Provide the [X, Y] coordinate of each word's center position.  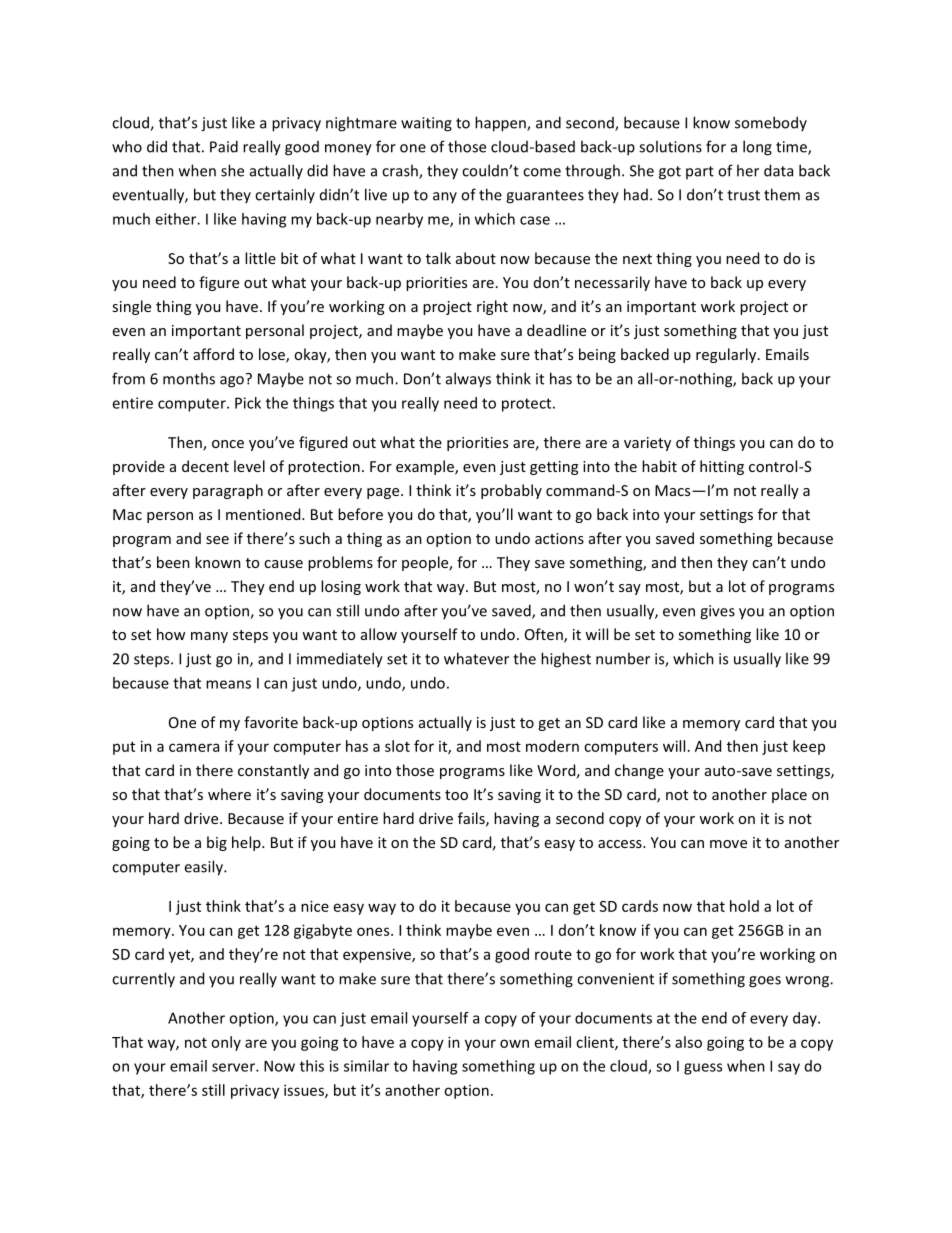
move [728, 844]
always [468, 380]
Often [545, 635]
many [209, 637]
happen [501, 124]
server [234, 1067]
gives [717, 612]
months [189, 378]
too [456, 795]
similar [366, 1066]
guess [703, 1069]
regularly [727, 355]
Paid [224, 146]
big [217, 843]
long [757, 148]
